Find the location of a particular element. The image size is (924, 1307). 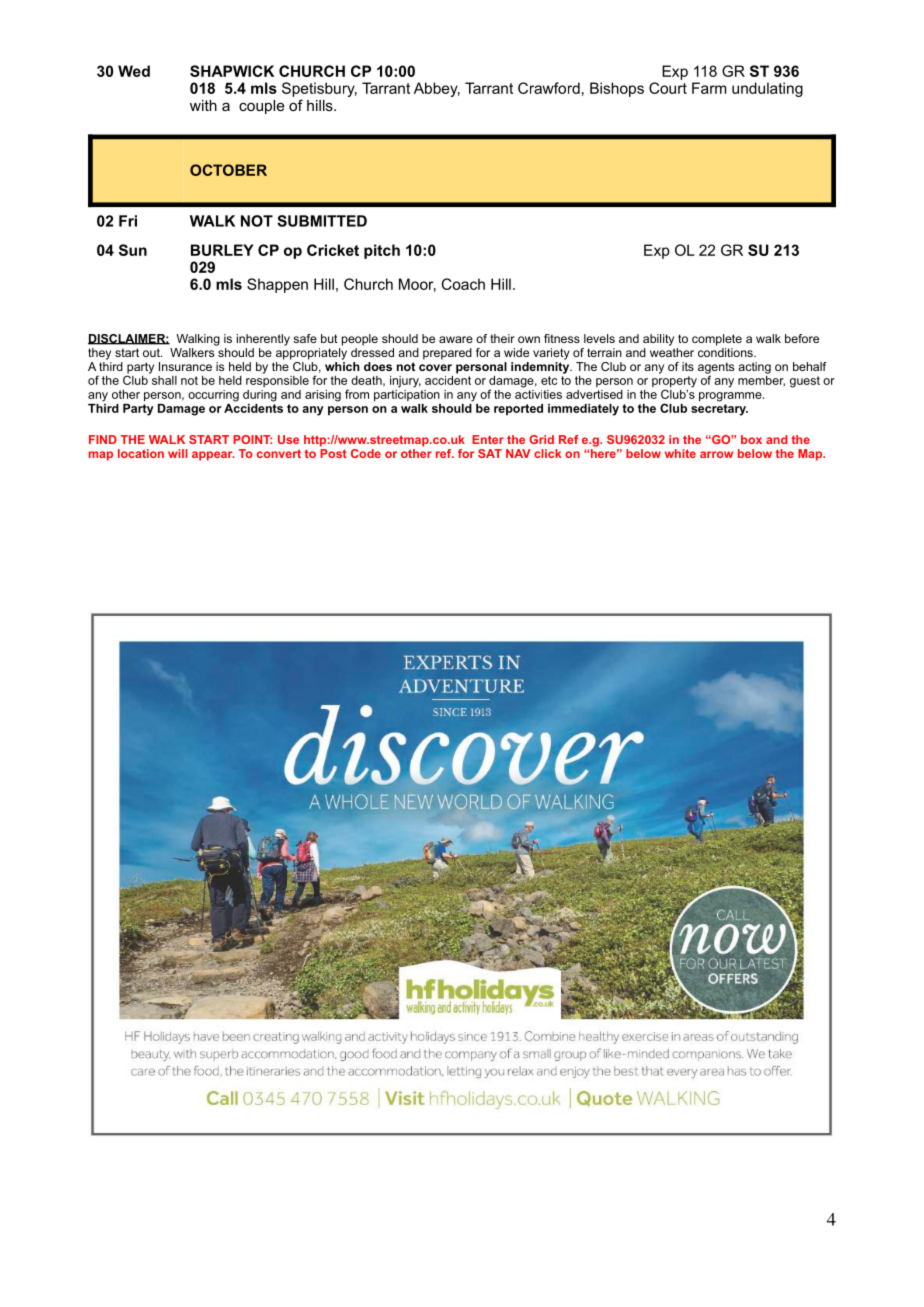

Coach is located at coordinates (463, 284).
